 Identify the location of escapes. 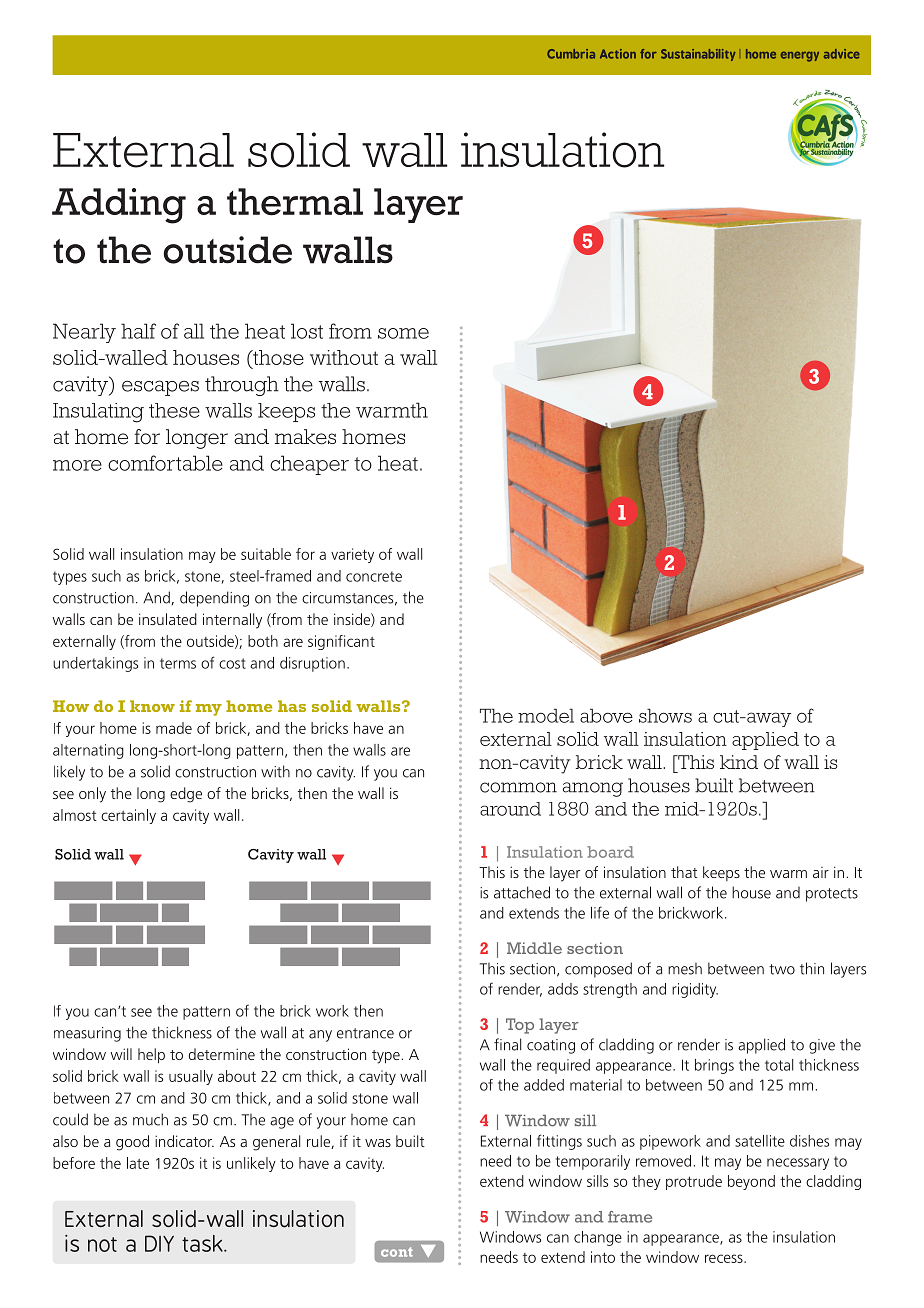
(160, 388).
